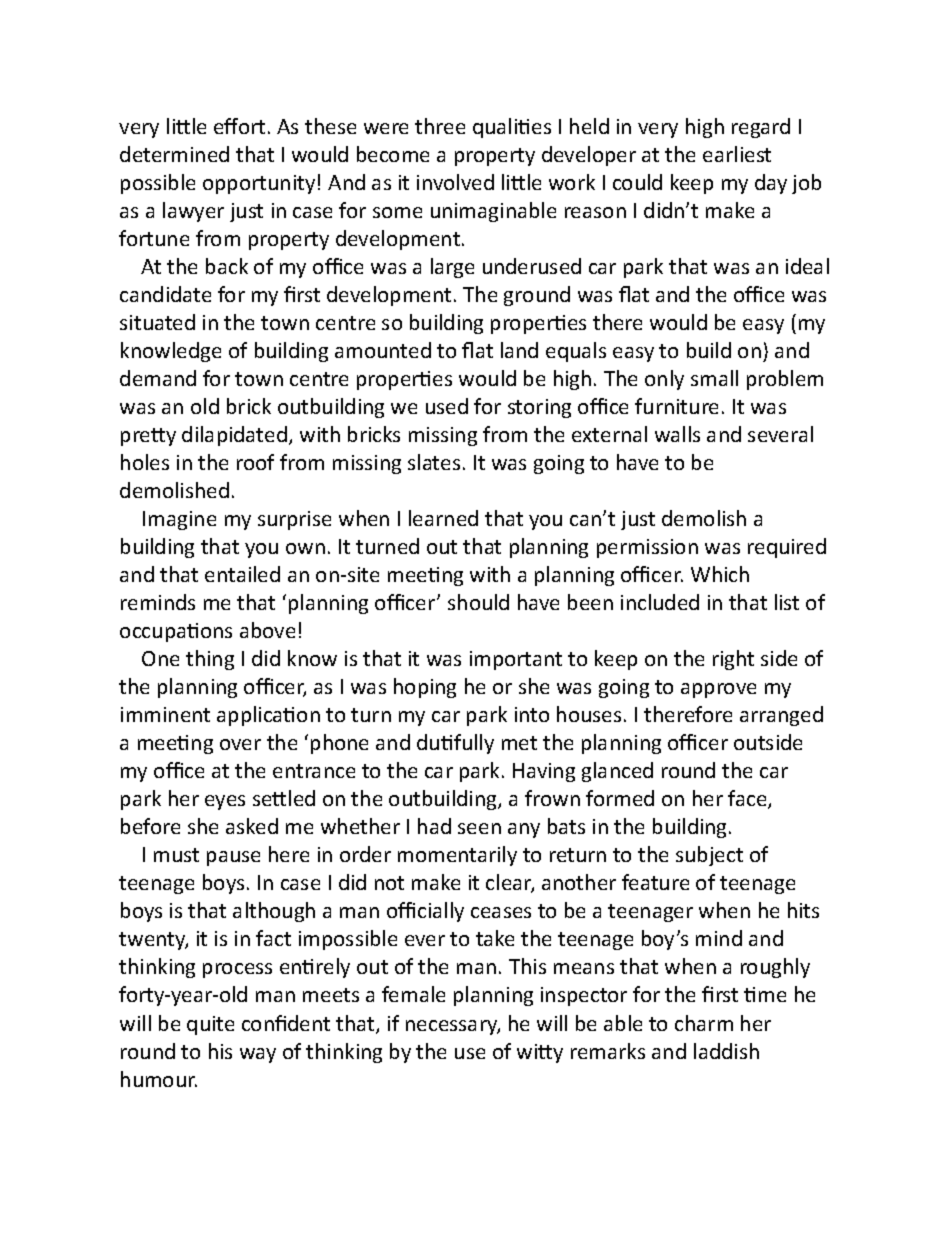 The height and width of the page is (1233, 952). What do you see at coordinates (210, 1025) in the page?
I see `quite` at bounding box center [210, 1025].
